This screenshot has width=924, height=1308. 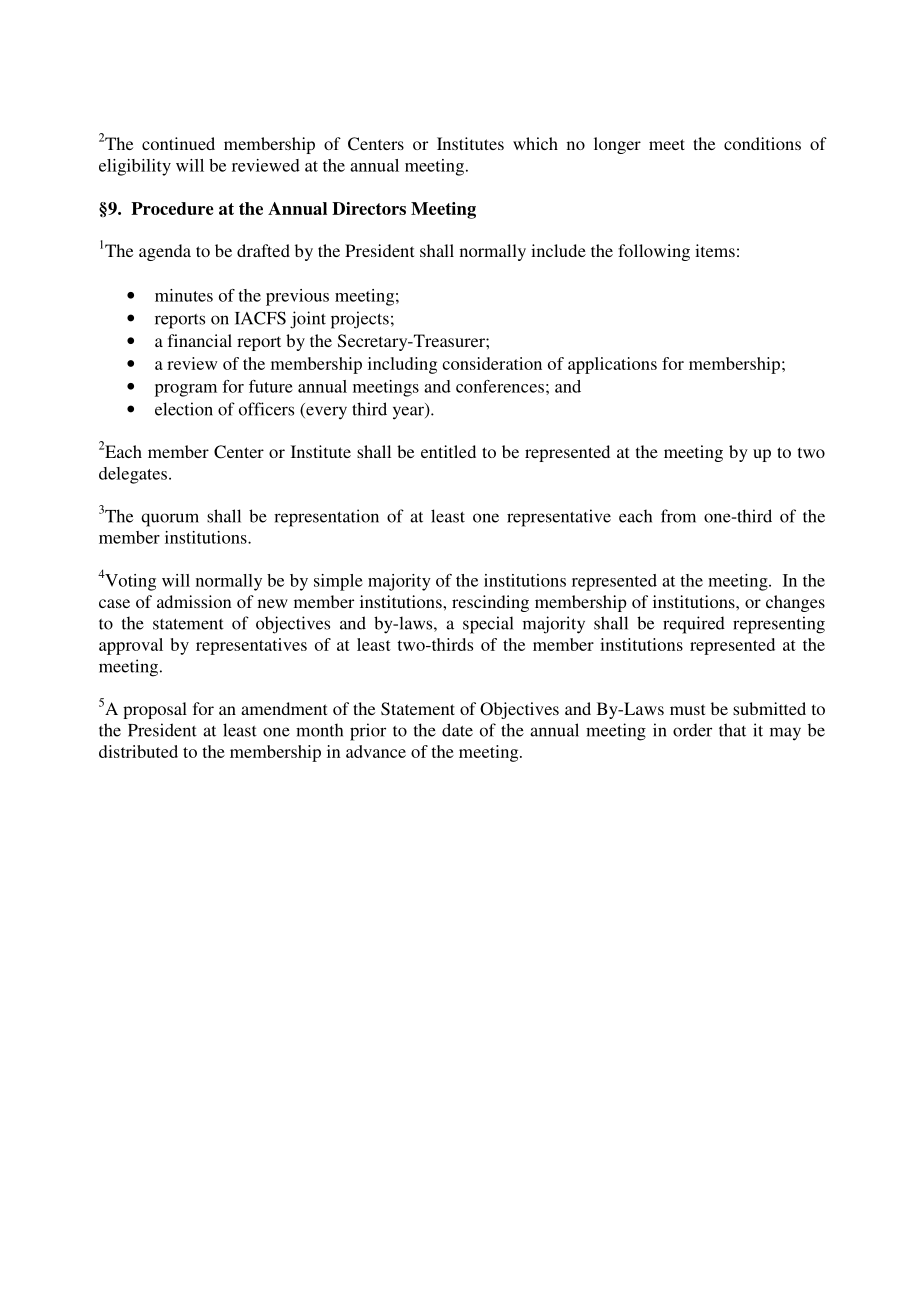 I want to click on representation, so click(x=326, y=518).
